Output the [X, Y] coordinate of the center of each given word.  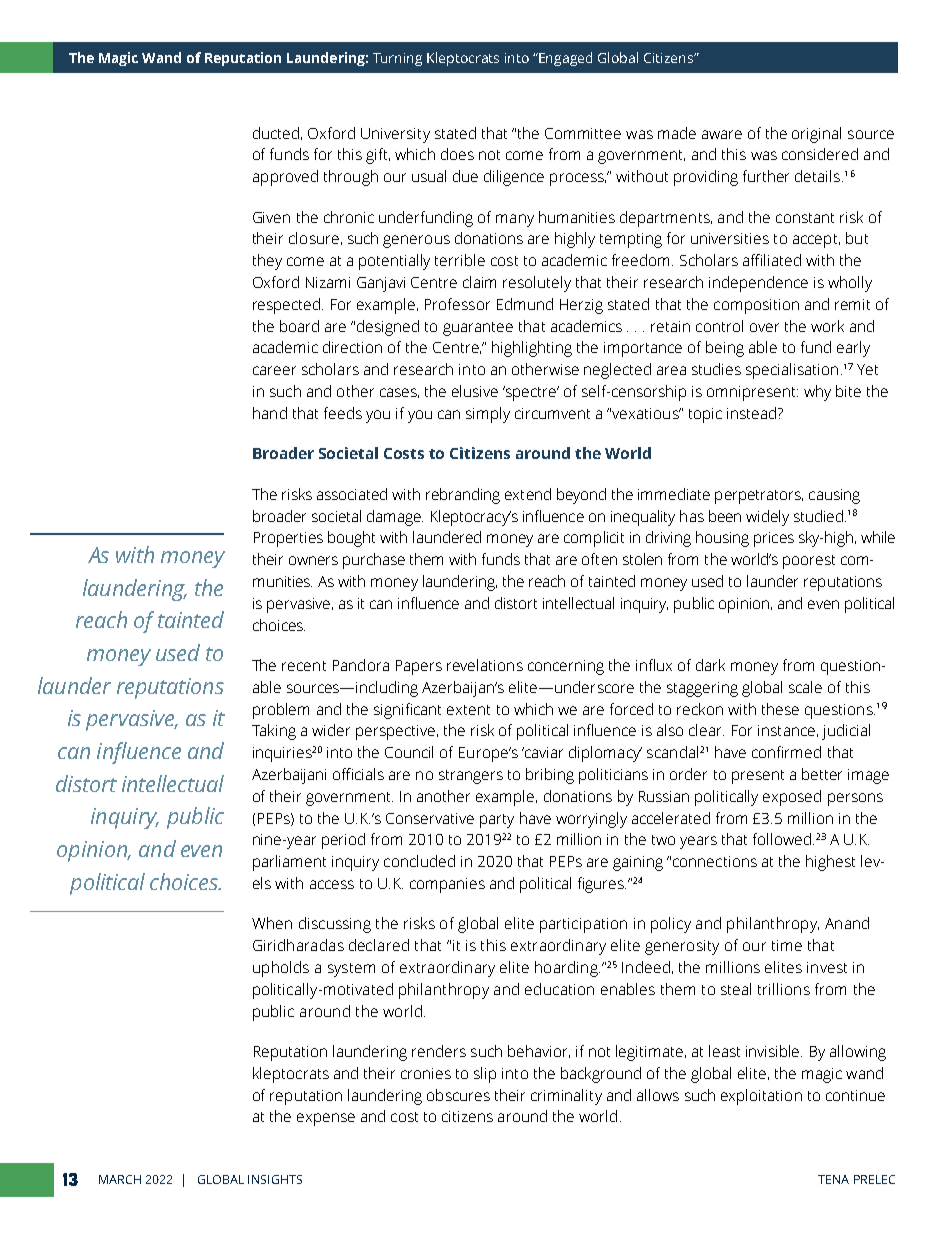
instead [751, 413]
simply [488, 415]
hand [270, 413]
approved [285, 178]
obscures [458, 1095]
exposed [792, 798]
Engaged [565, 59]
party [497, 821]
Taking [274, 732]
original [816, 135]
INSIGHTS [275, 1179]
